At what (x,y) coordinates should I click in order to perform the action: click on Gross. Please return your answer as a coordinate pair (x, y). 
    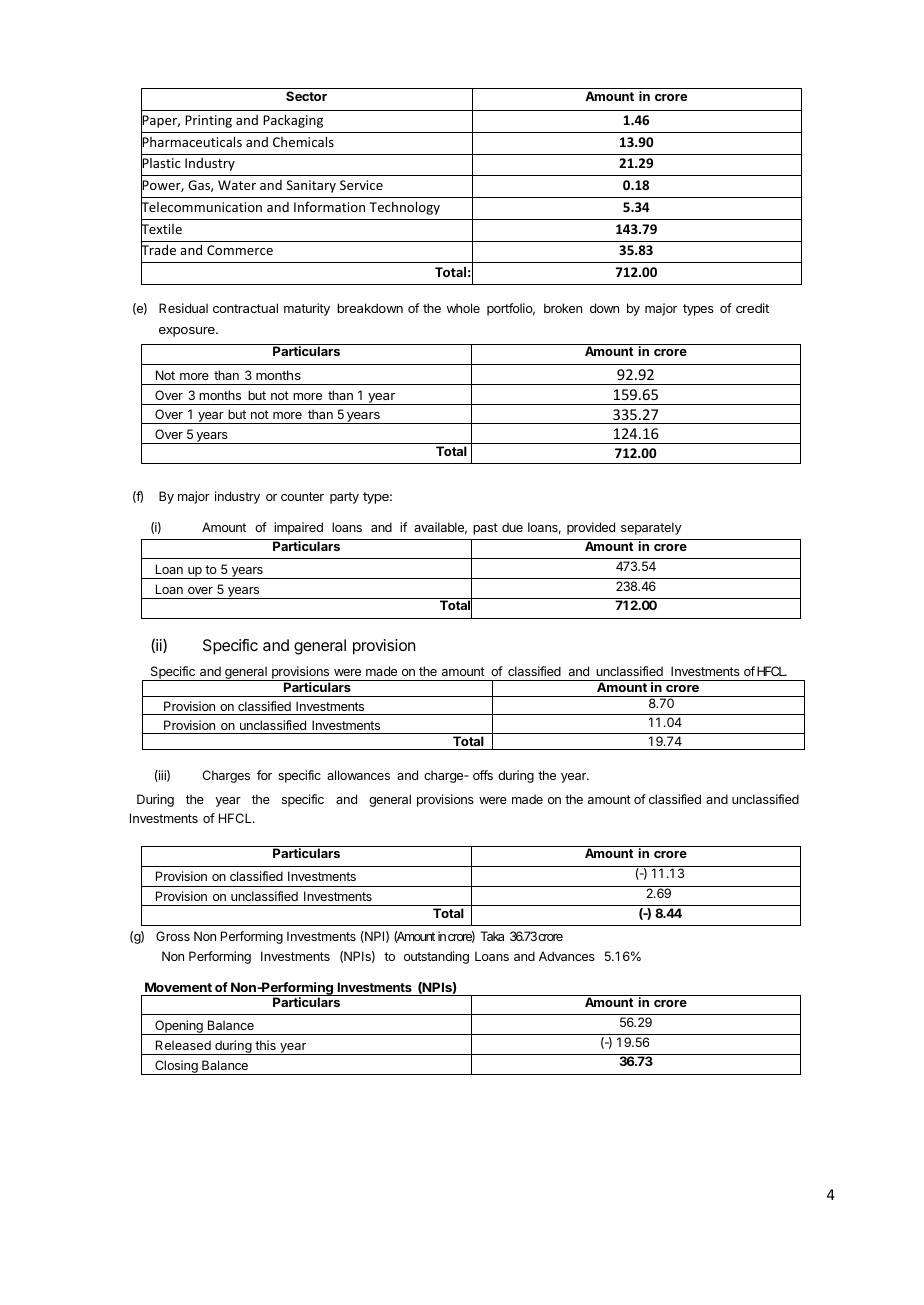
    Looking at the image, I should click on (173, 936).
